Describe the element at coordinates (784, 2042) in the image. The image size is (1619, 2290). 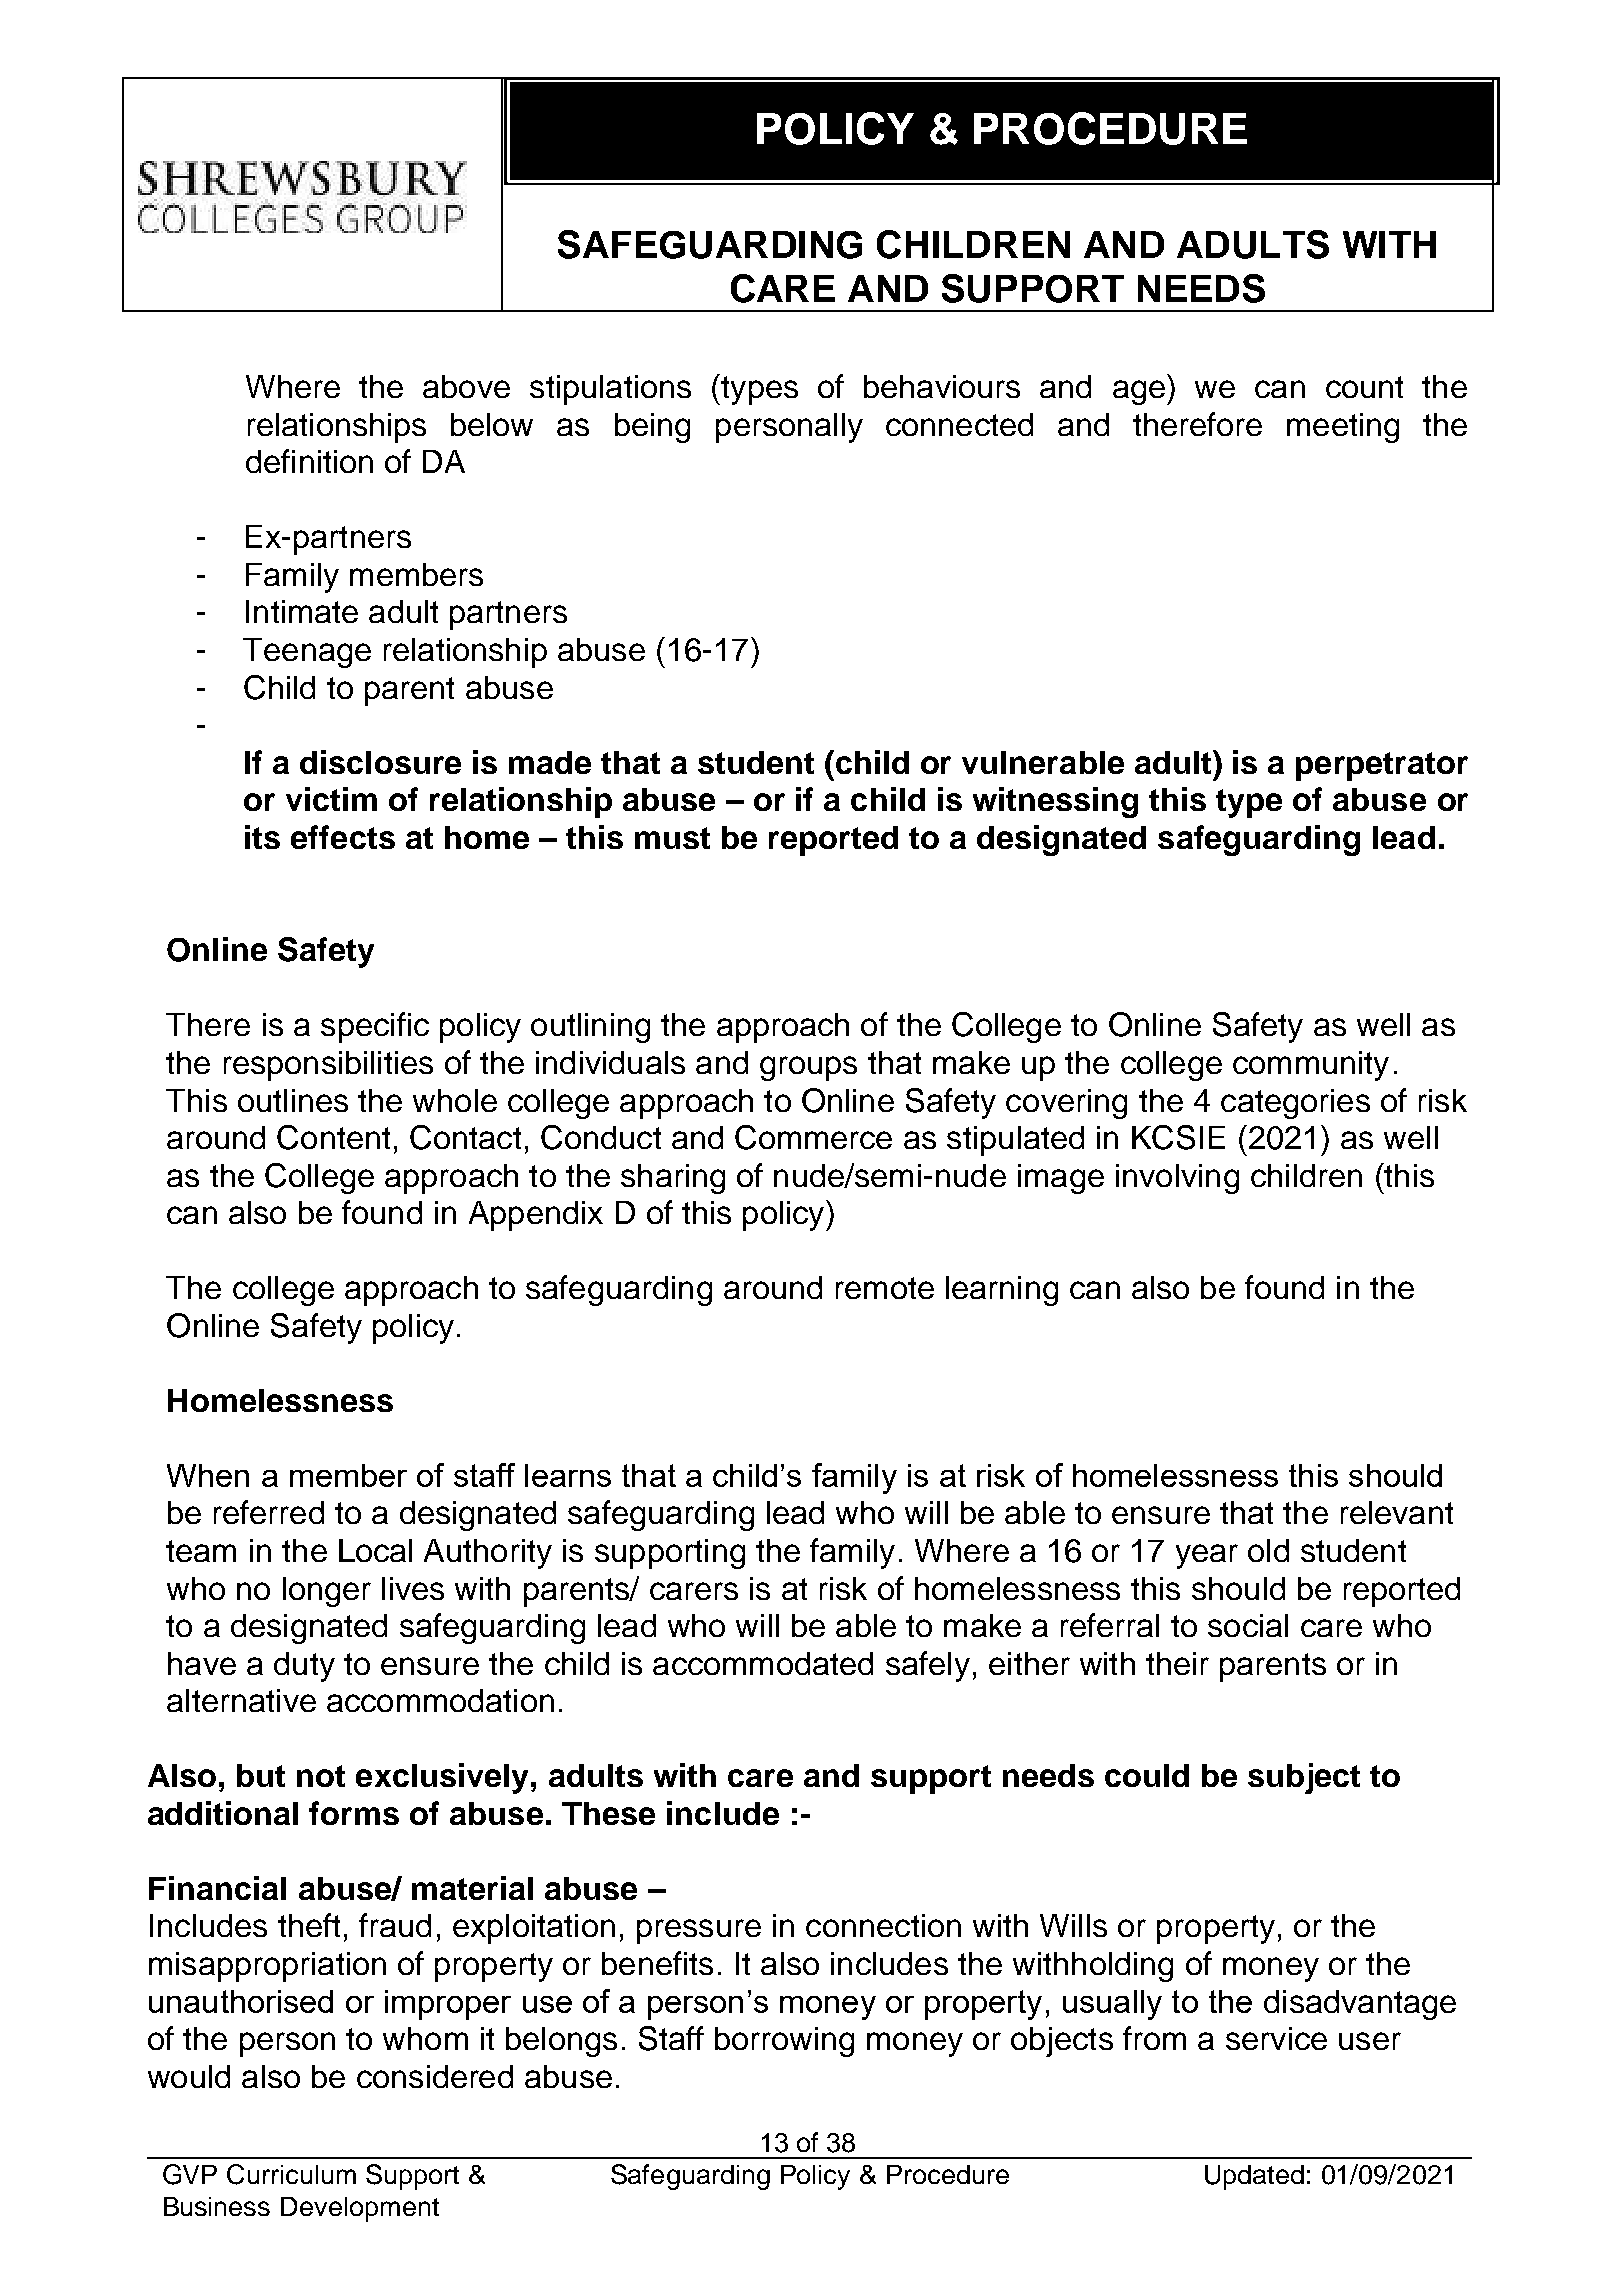
I see `borrowing` at that location.
